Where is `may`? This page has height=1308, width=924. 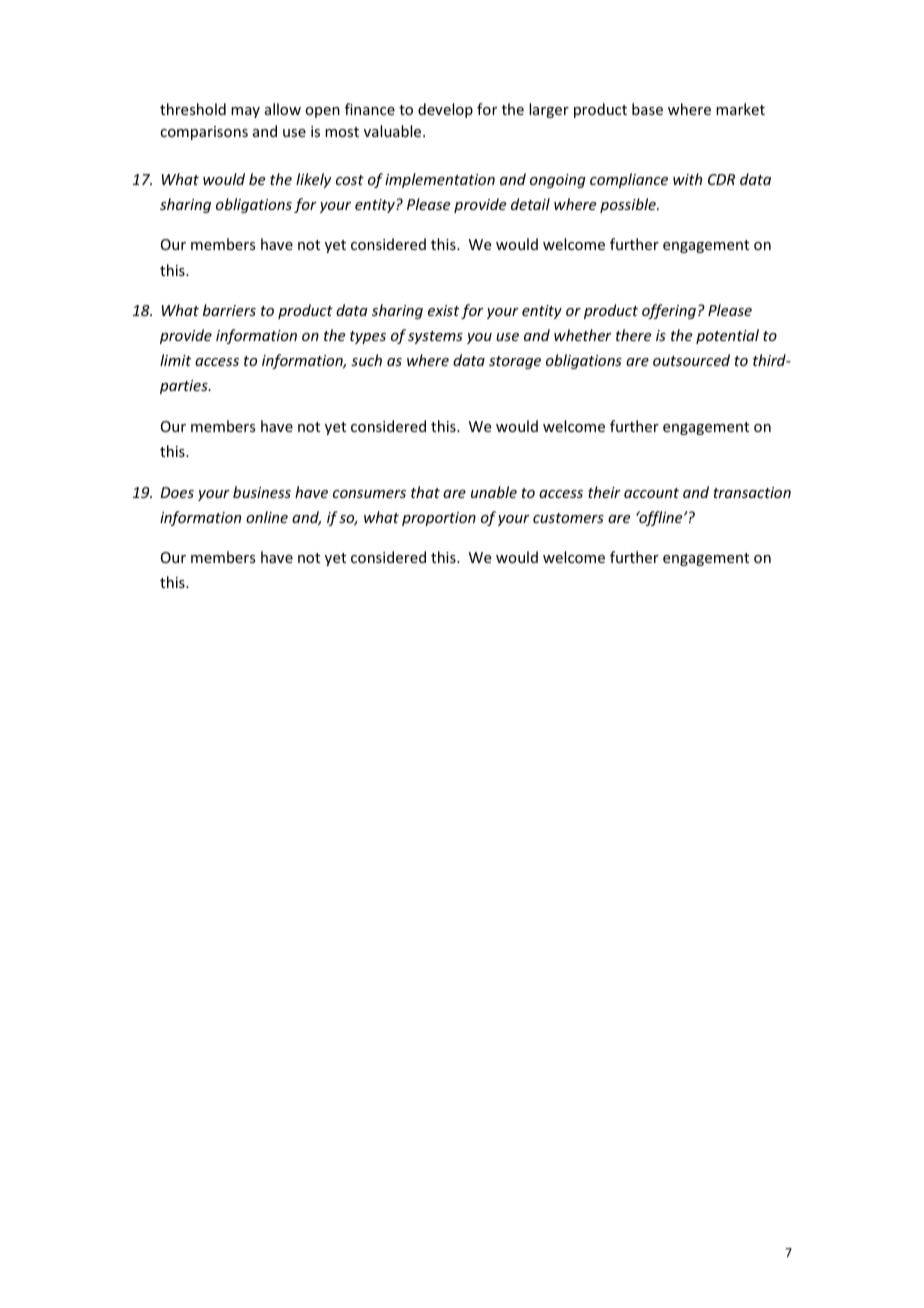
may is located at coordinates (245, 112).
